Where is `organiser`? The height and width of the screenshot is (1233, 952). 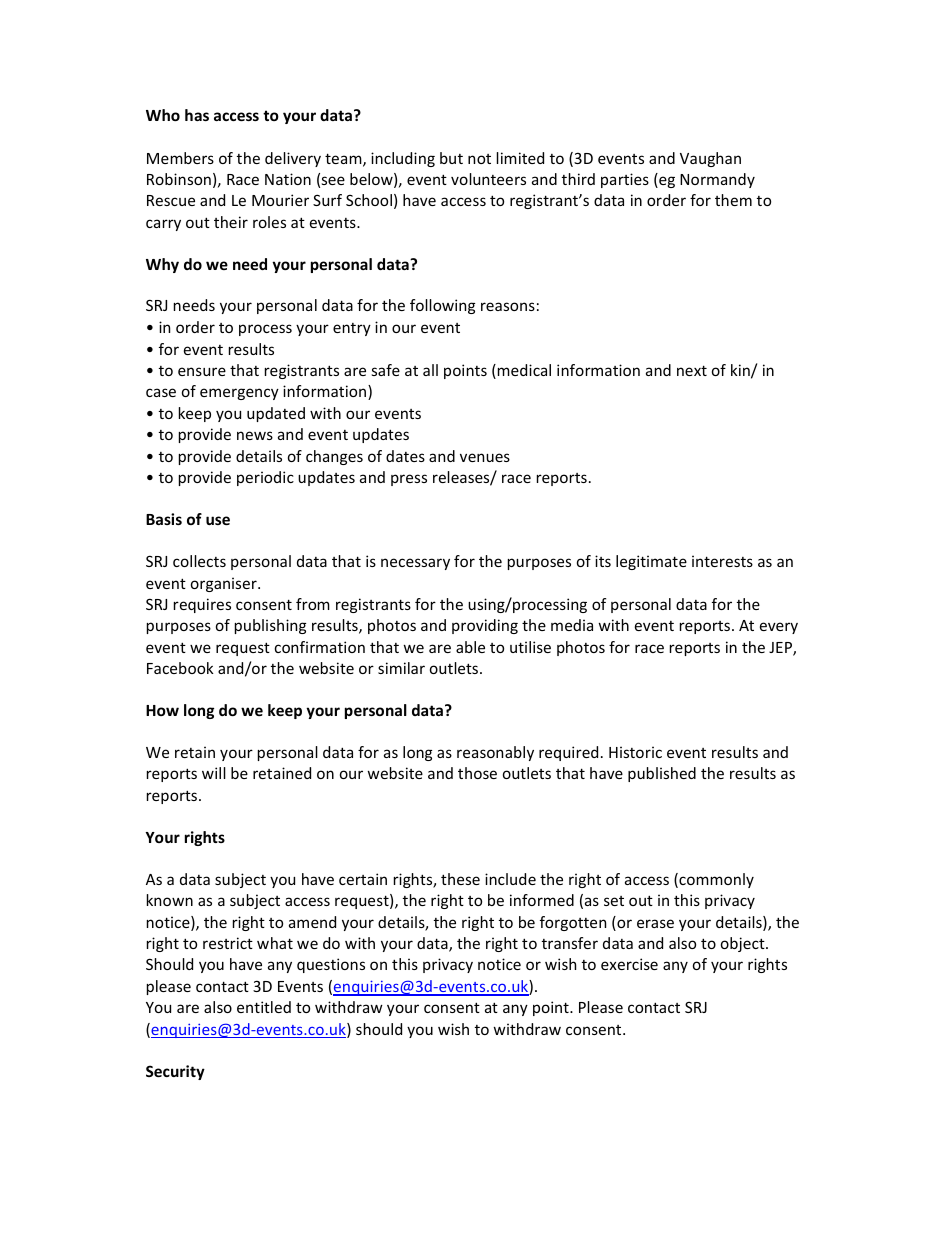
organiser is located at coordinates (225, 584).
